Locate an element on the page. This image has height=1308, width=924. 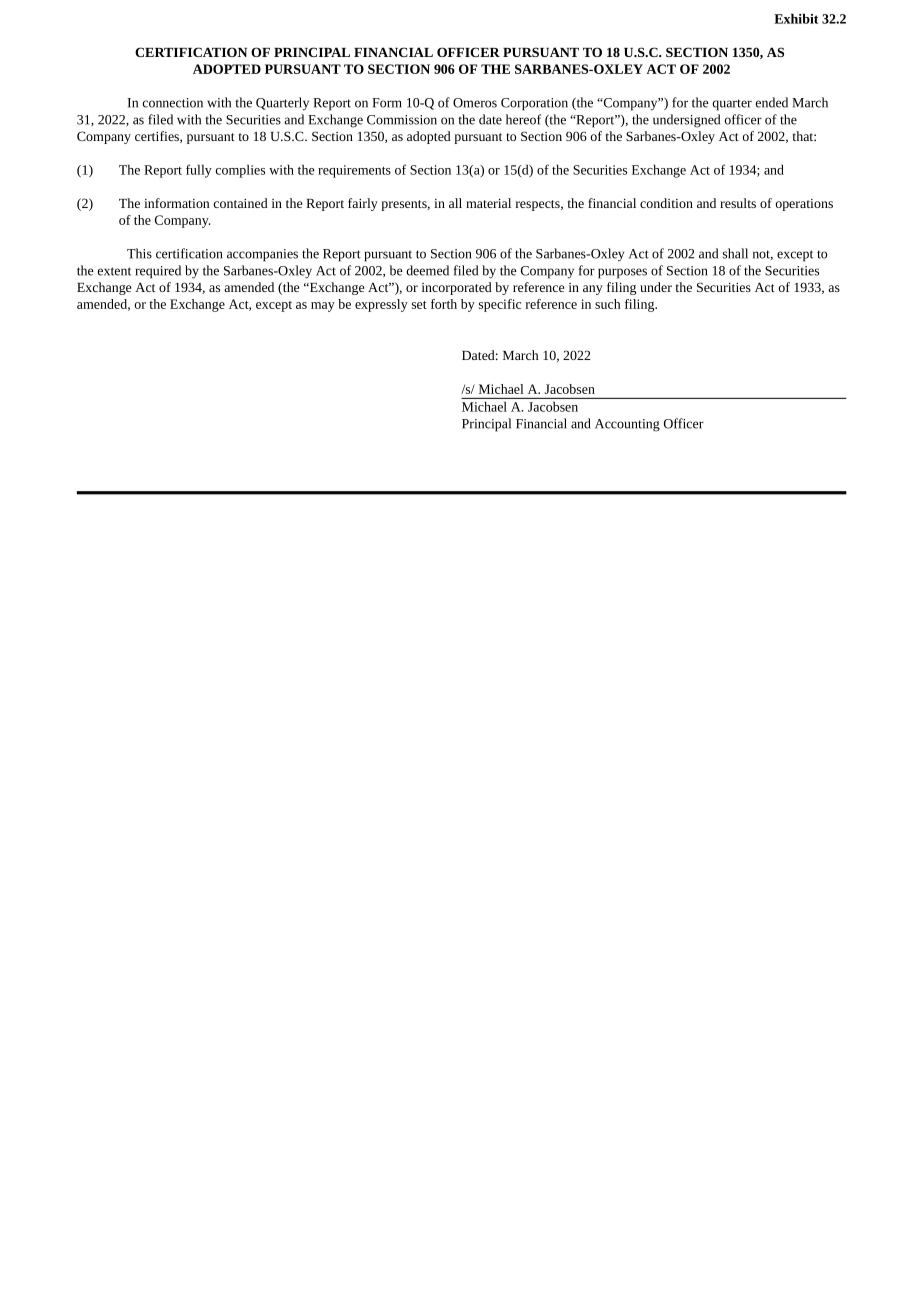
Exhibit is located at coordinates (796, 18).
